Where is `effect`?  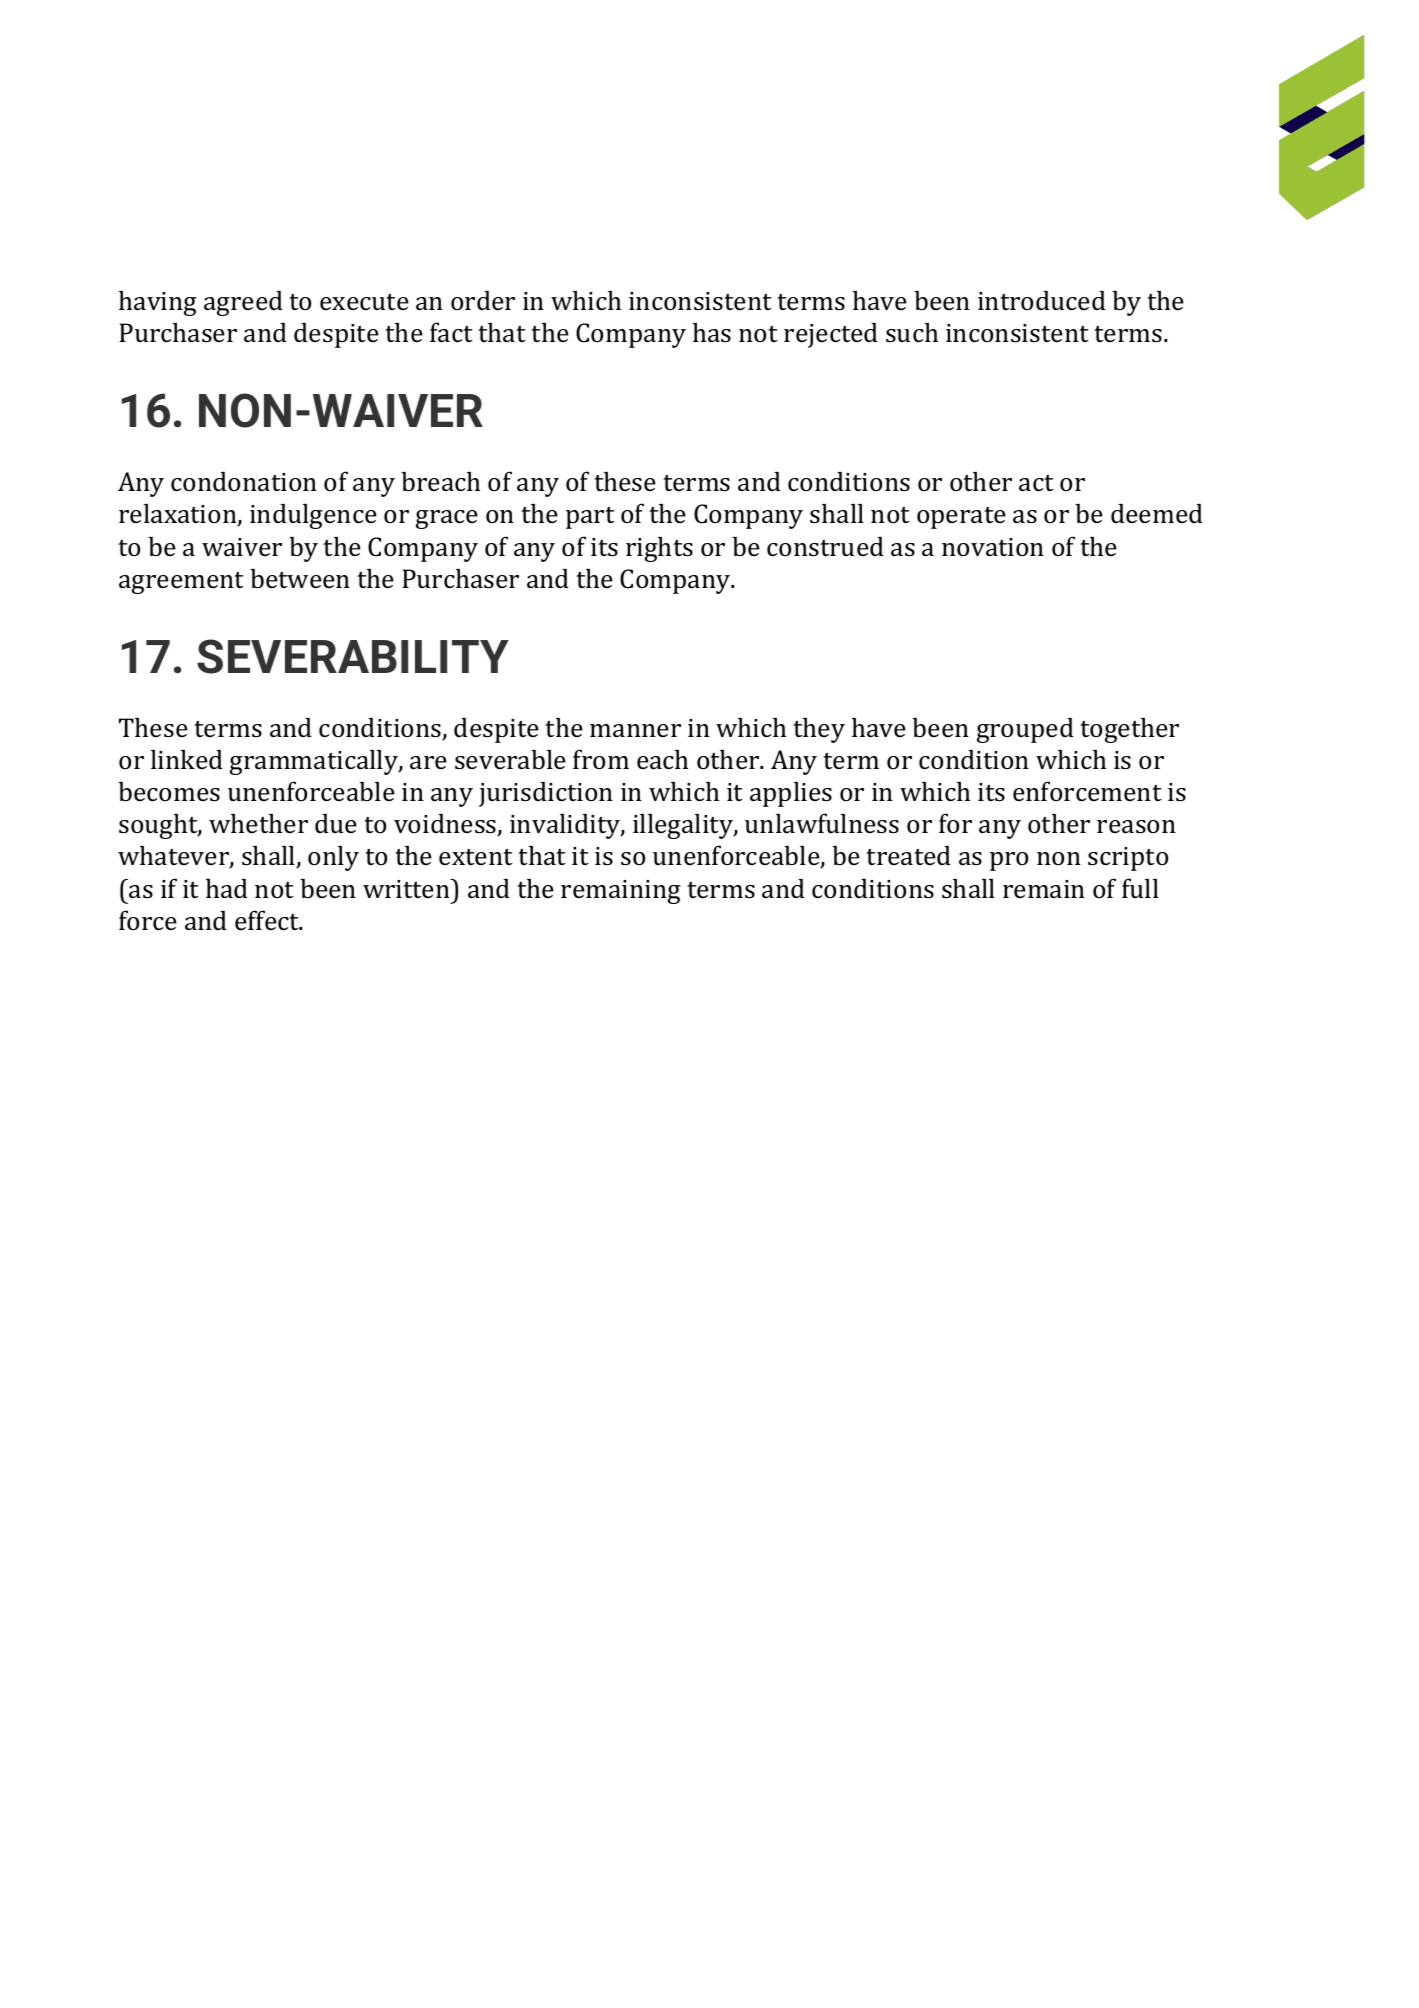 effect is located at coordinates (268, 920).
